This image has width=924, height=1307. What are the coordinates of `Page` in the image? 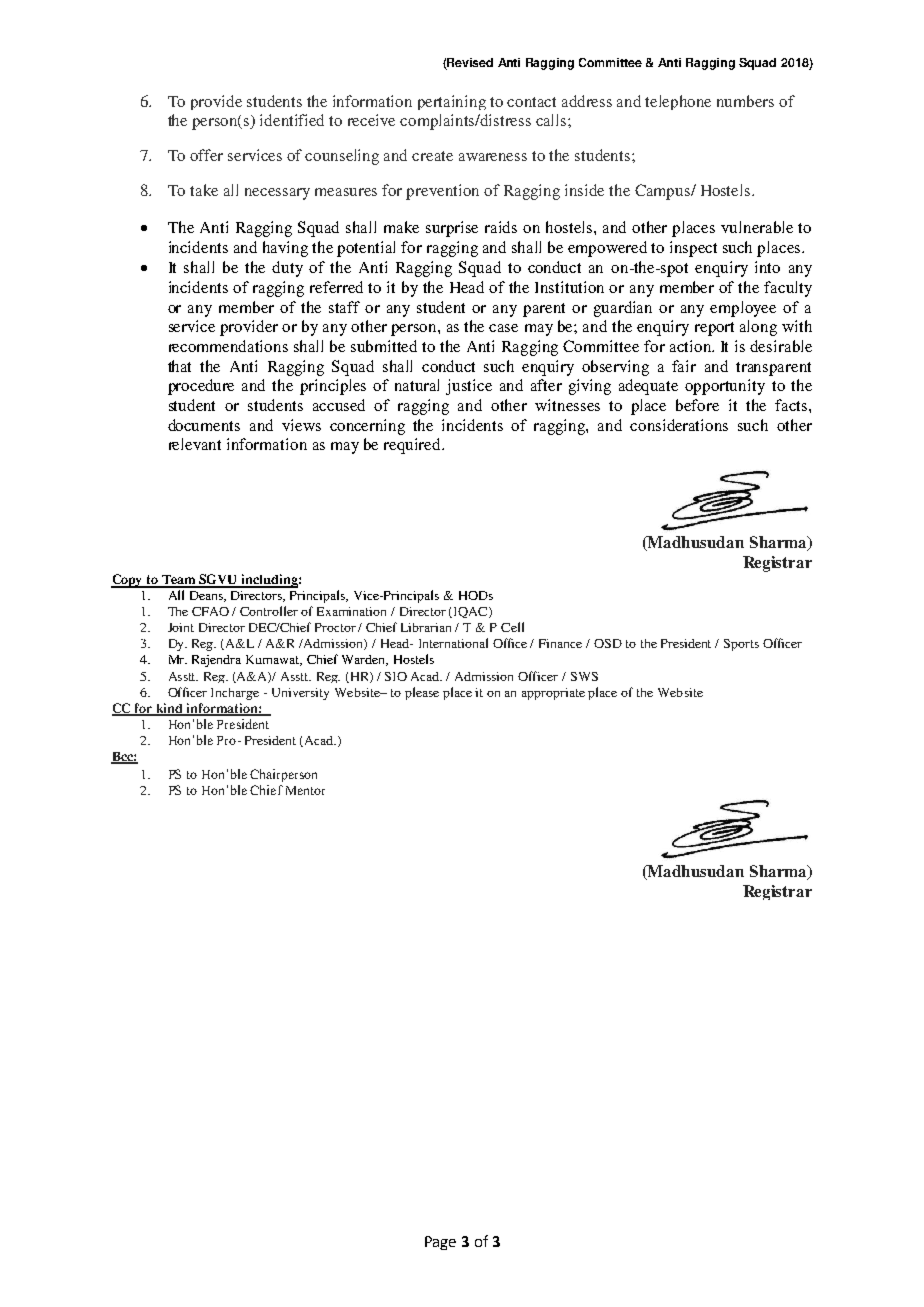 It's located at (440, 1243).
